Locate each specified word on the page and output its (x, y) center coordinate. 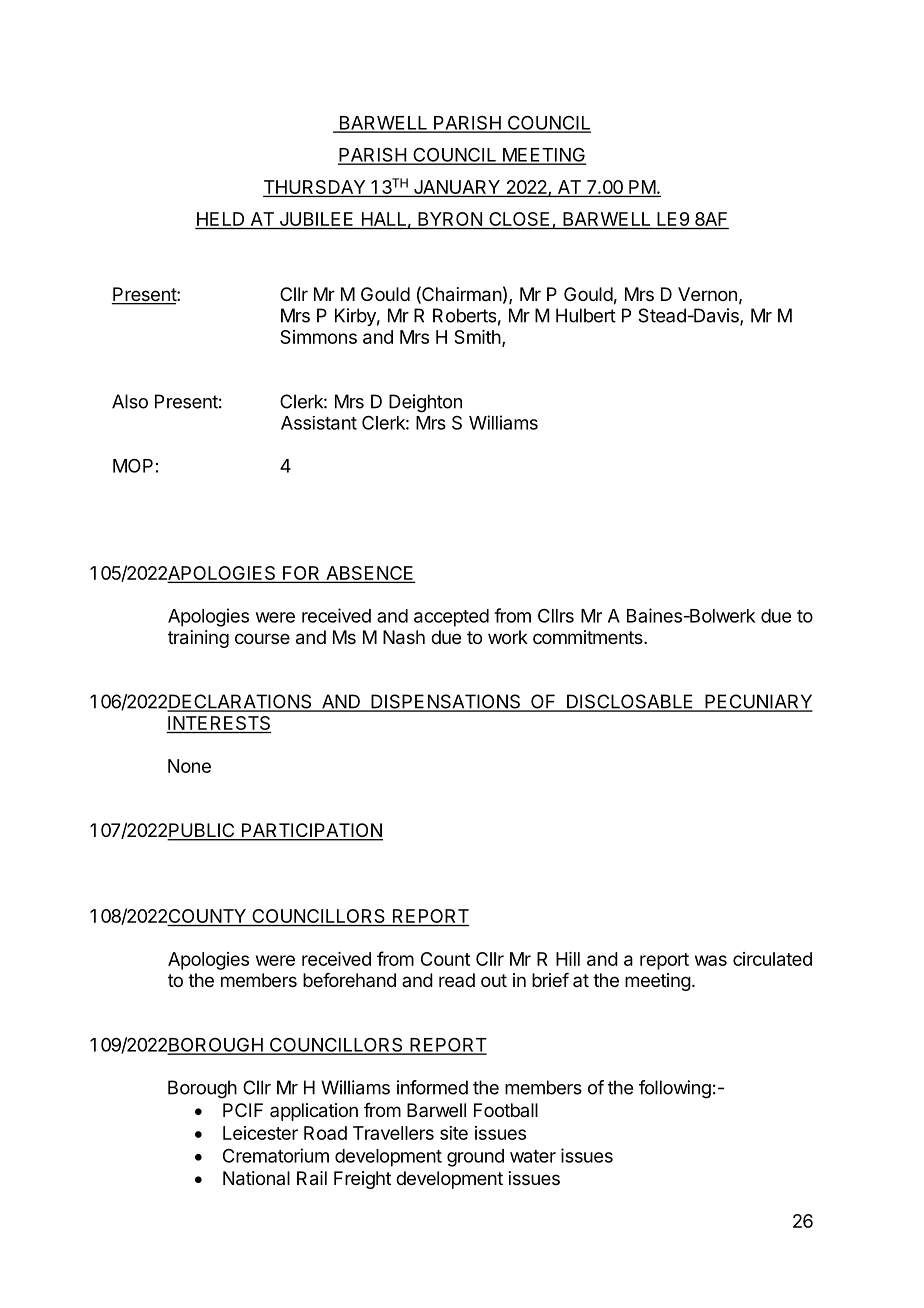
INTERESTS (219, 724)
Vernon (707, 294)
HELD (220, 219)
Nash (404, 637)
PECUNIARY (758, 702)
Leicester (260, 1133)
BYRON (450, 220)
